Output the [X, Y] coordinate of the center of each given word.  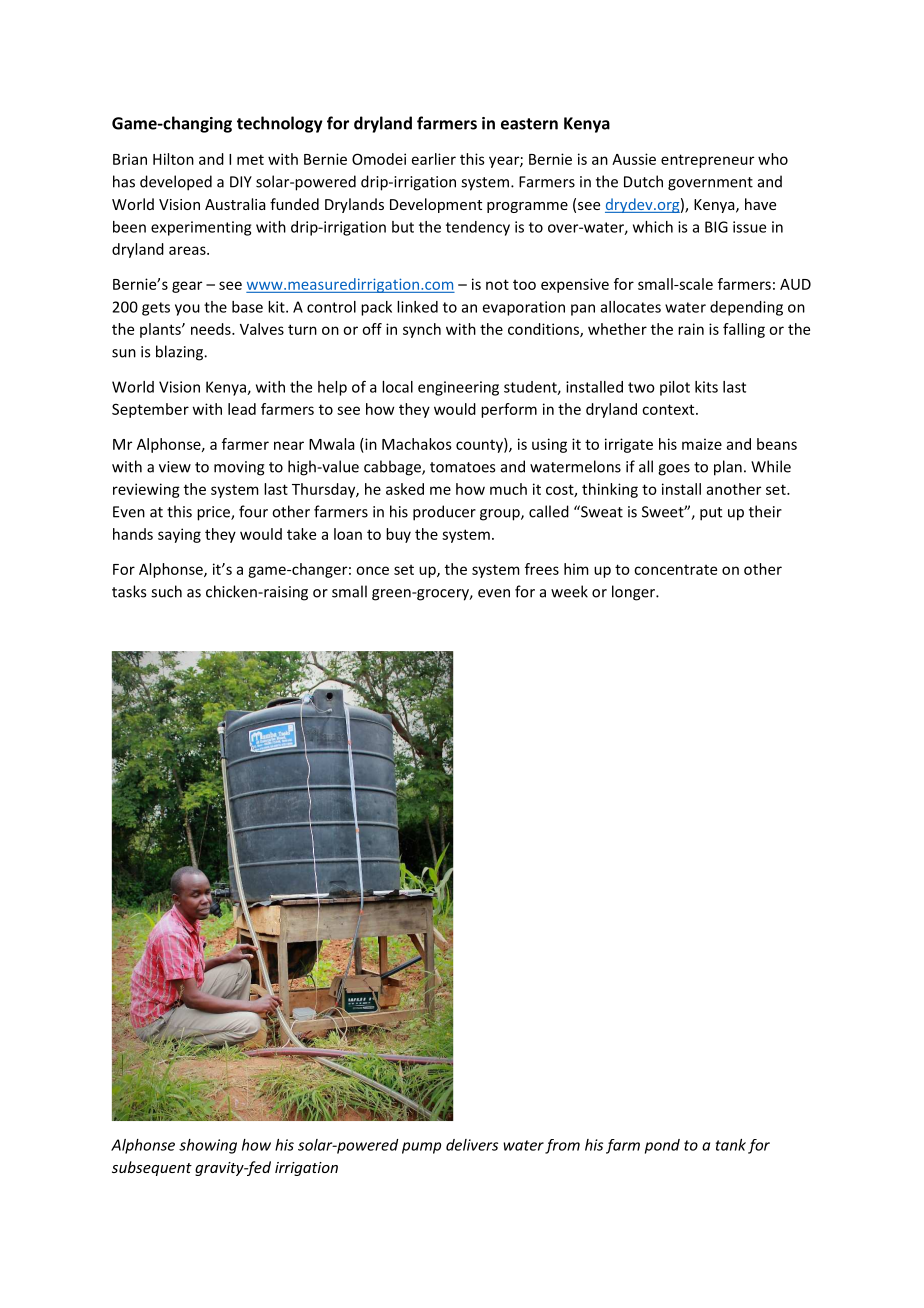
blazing [181, 353]
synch [422, 330]
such [166, 591]
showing [208, 1146]
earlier [434, 159]
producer [444, 513]
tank [731, 1145]
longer [634, 593]
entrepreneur [707, 161]
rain [691, 329]
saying [179, 535]
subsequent [152, 1168]
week [569, 591]
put [711, 514]
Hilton [173, 159]
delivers [472, 1145]
